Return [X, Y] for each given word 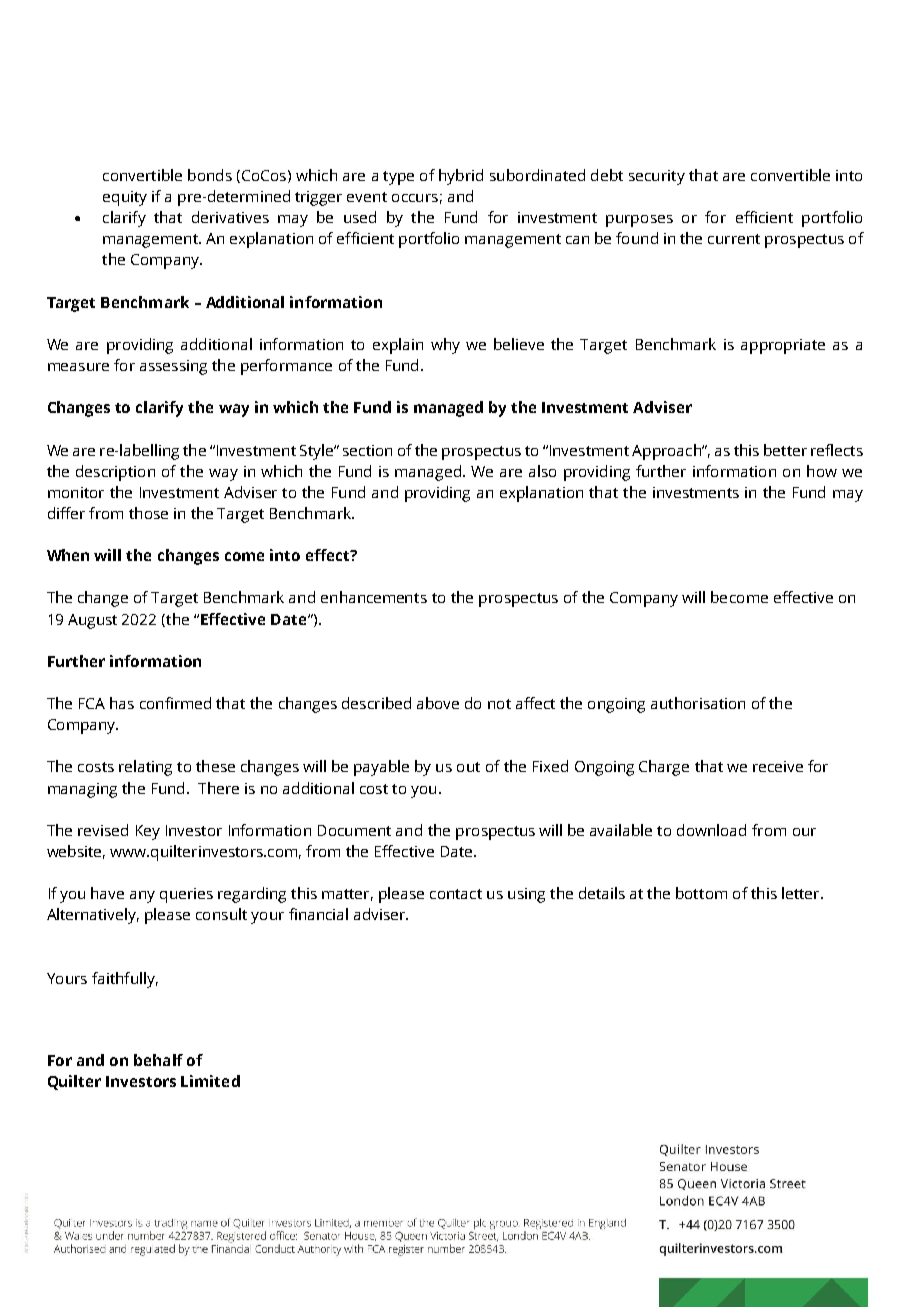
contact [456, 894]
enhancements [374, 597]
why [445, 346]
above [438, 703]
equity [125, 198]
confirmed [175, 703]
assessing [173, 367]
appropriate [783, 346]
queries [186, 895]
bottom [701, 893]
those [148, 513]
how [822, 471]
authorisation [698, 703]
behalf [158, 1060]
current [734, 239]
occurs [415, 198]
